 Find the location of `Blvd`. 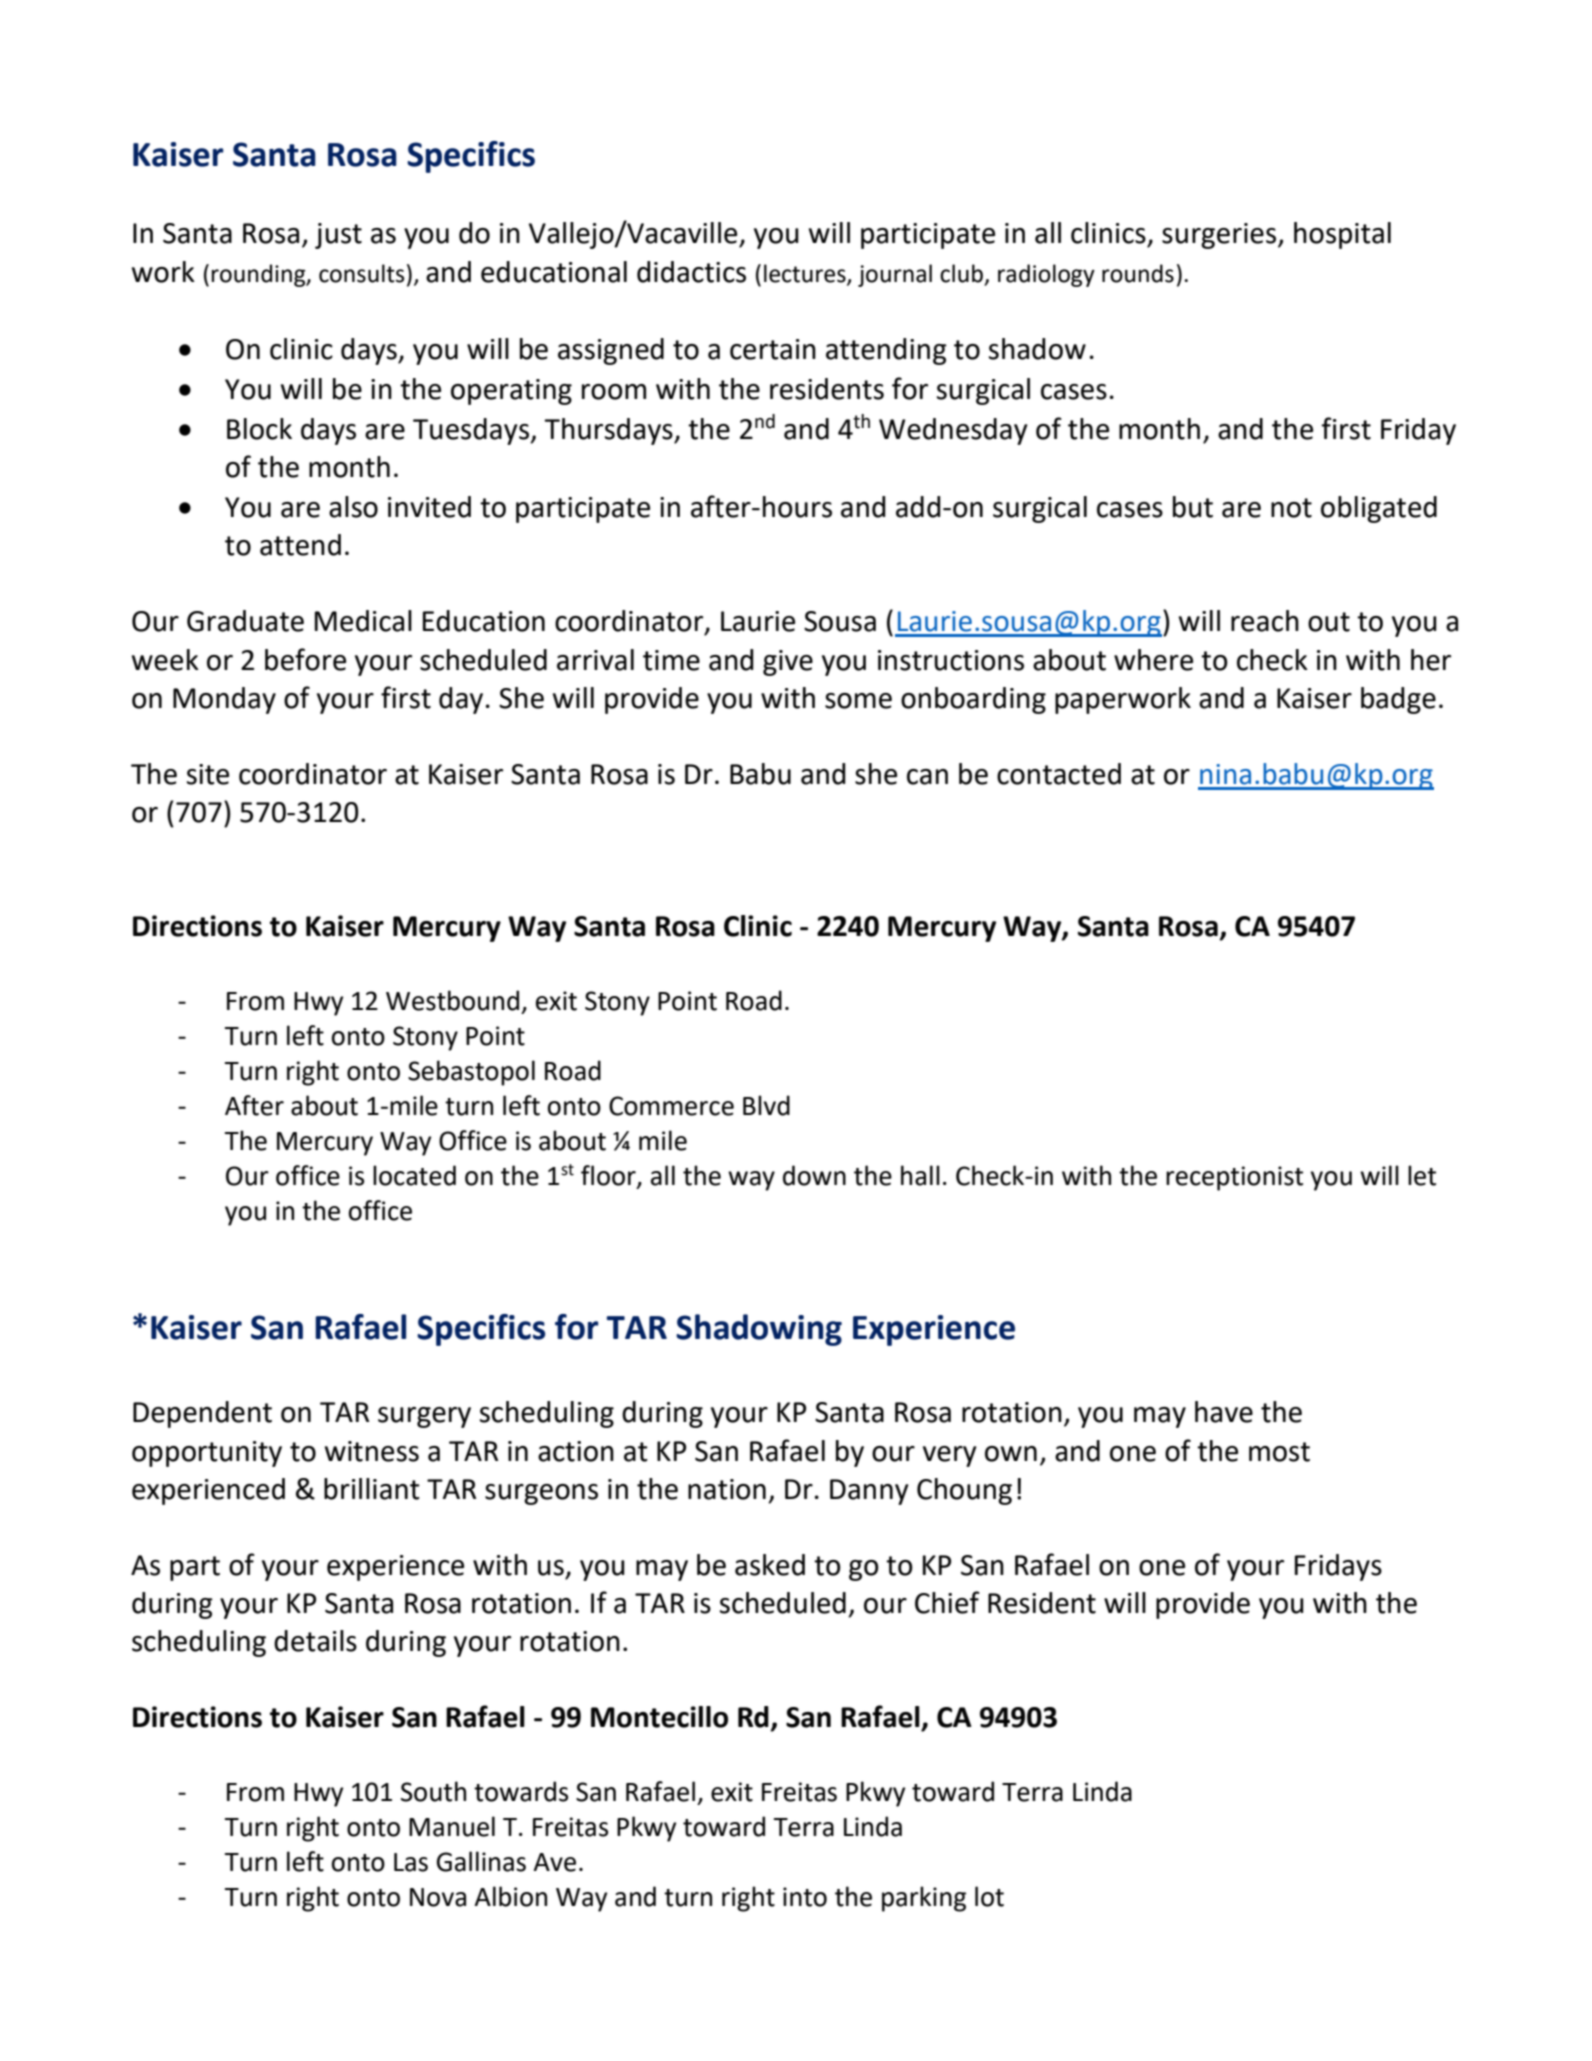

Blvd is located at coordinates (766, 1105).
